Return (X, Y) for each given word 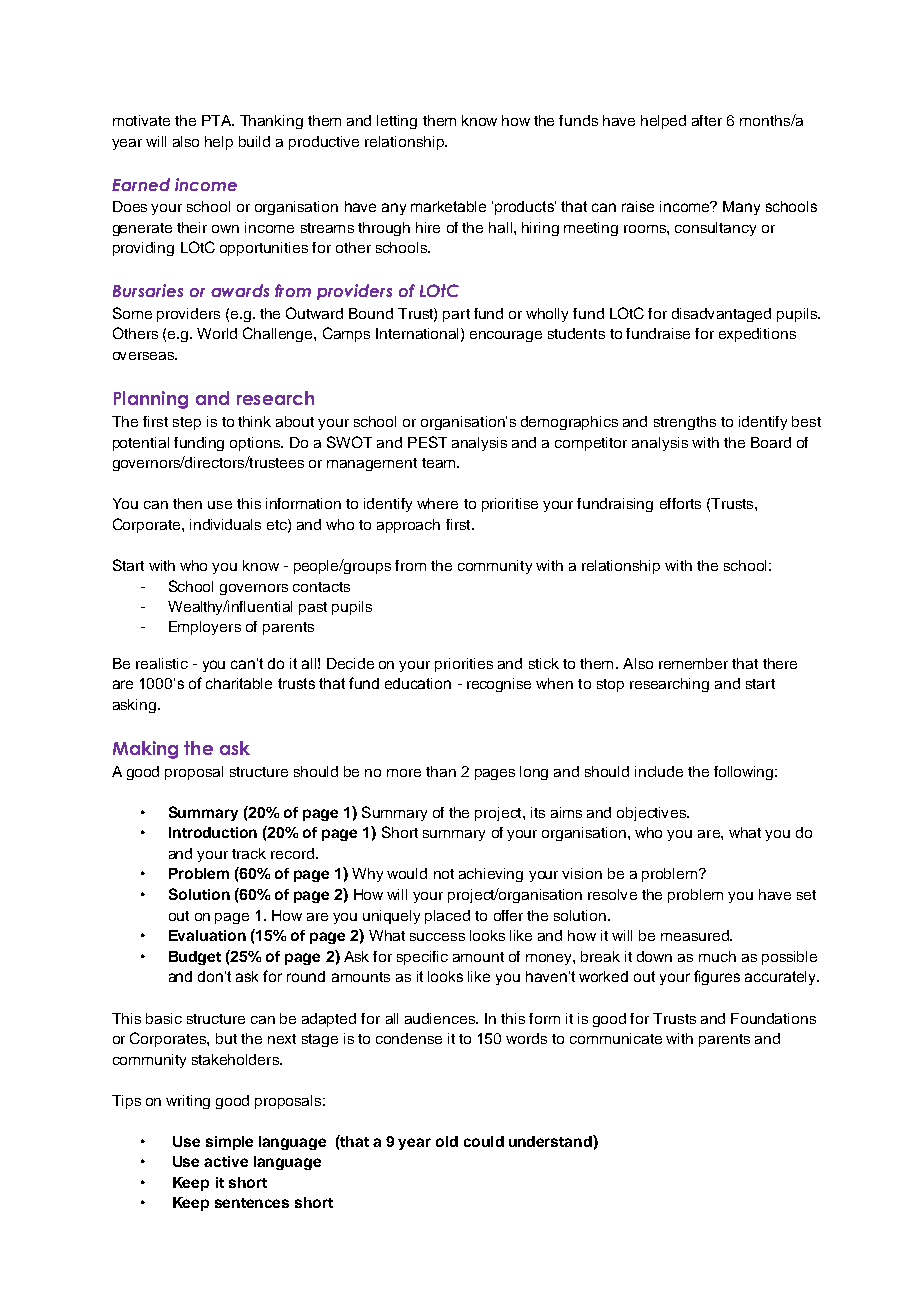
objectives (653, 814)
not (444, 874)
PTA (218, 120)
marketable (448, 206)
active (226, 1161)
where (437, 503)
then (187, 503)
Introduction (213, 832)
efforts (680, 503)
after (707, 120)
